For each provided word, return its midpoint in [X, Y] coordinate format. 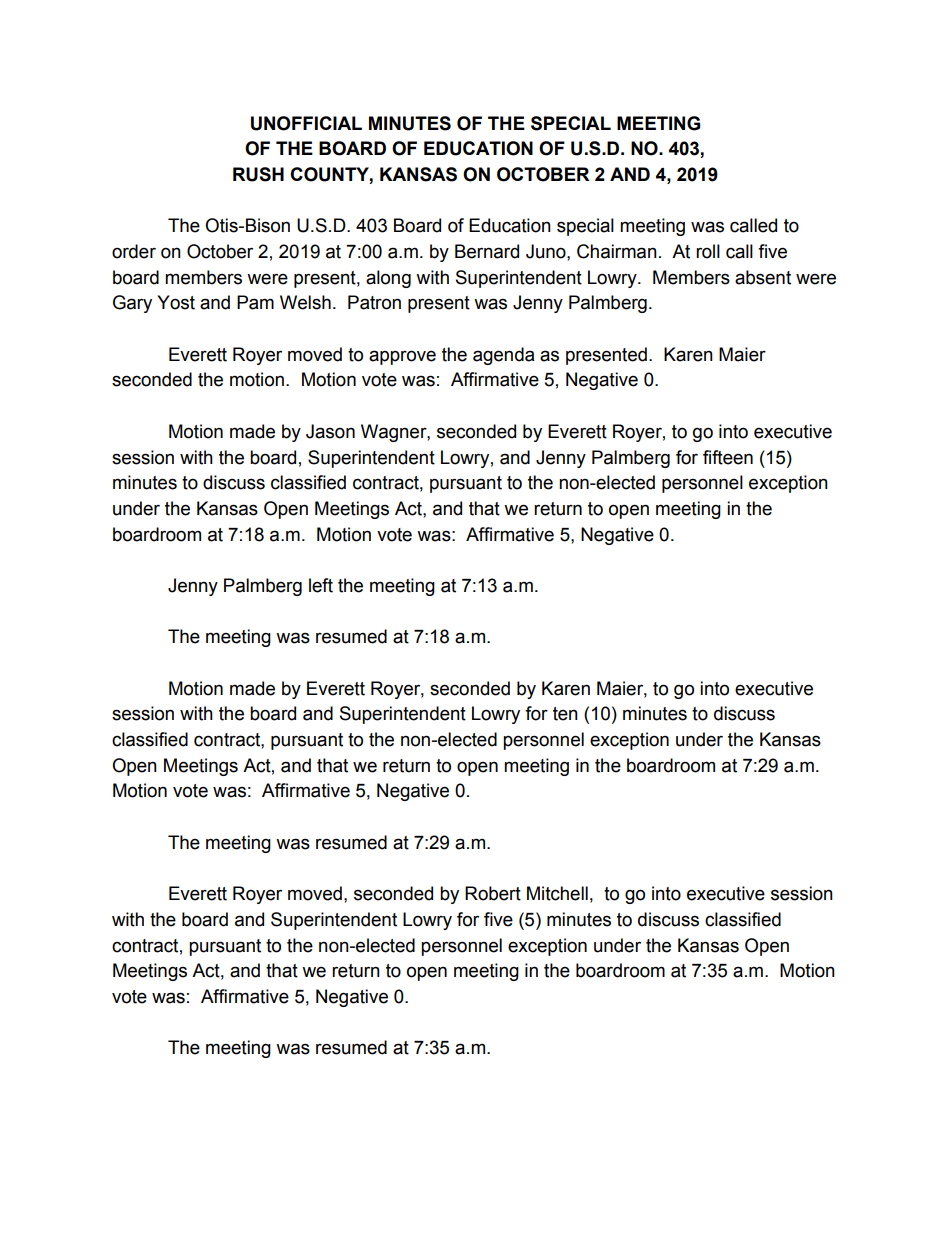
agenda [503, 356]
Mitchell [557, 893]
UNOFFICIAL [306, 123]
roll [708, 251]
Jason [330, 431]
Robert [493, 893]
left [321, 585]
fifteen [728, 457]
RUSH [258, 174]
